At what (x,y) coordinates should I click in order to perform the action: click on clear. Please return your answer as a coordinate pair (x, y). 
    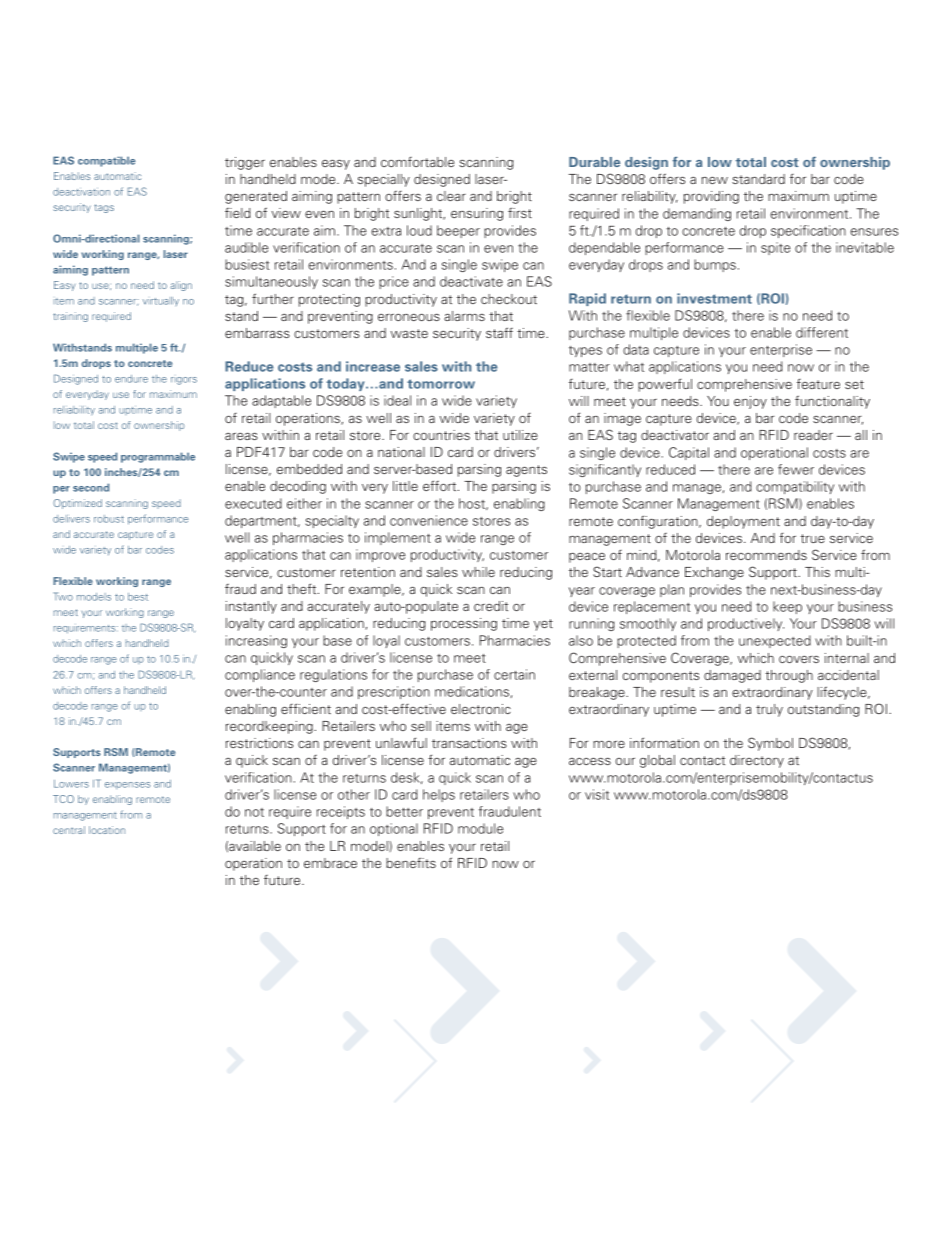
    Looking at the image, I should click on (451, 196).
